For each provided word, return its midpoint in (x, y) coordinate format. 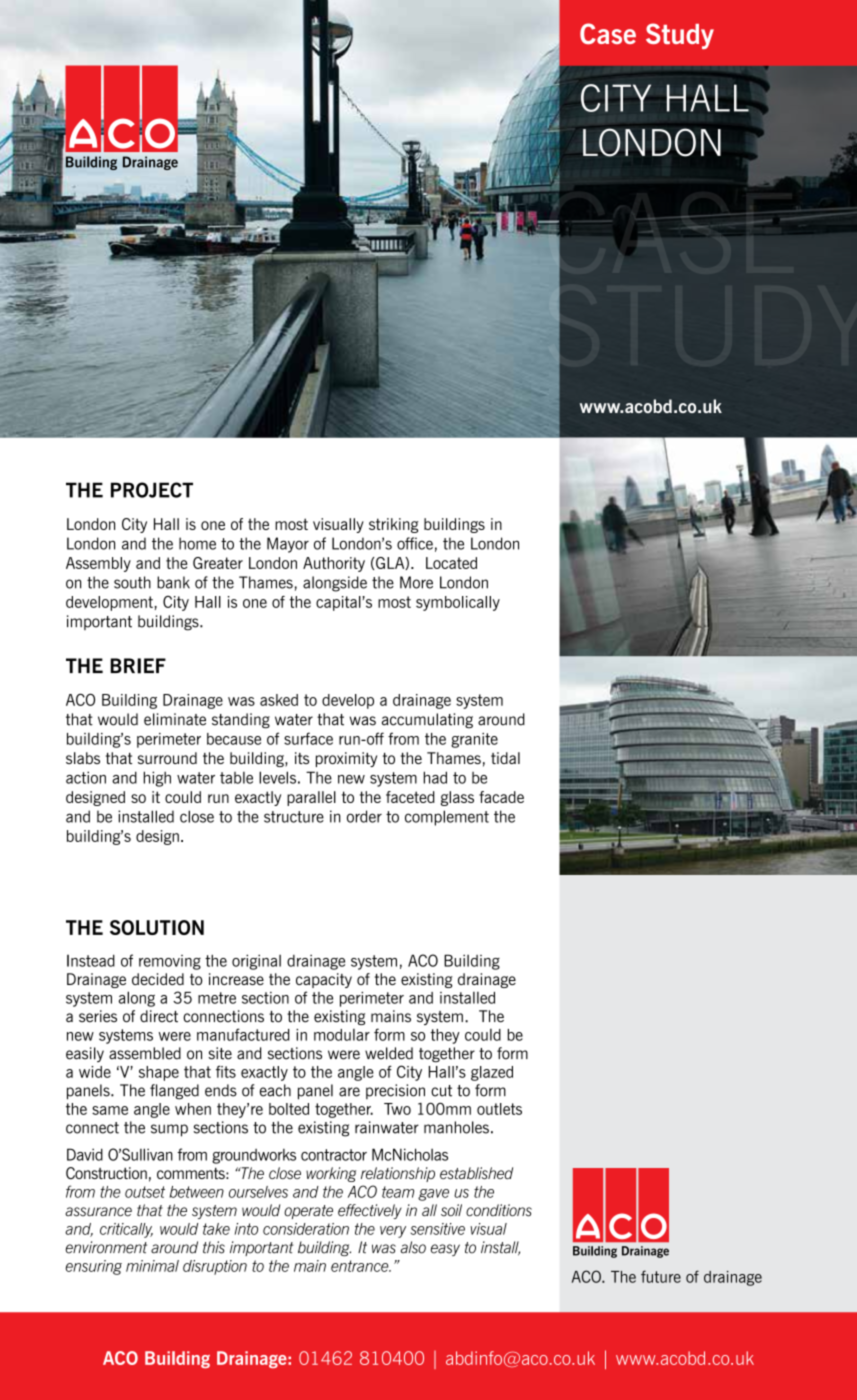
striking (393, 525)
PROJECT (152, 490)
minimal (152, 1266)
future (661, 1276)
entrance (361, 1266)
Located (451, 563)
